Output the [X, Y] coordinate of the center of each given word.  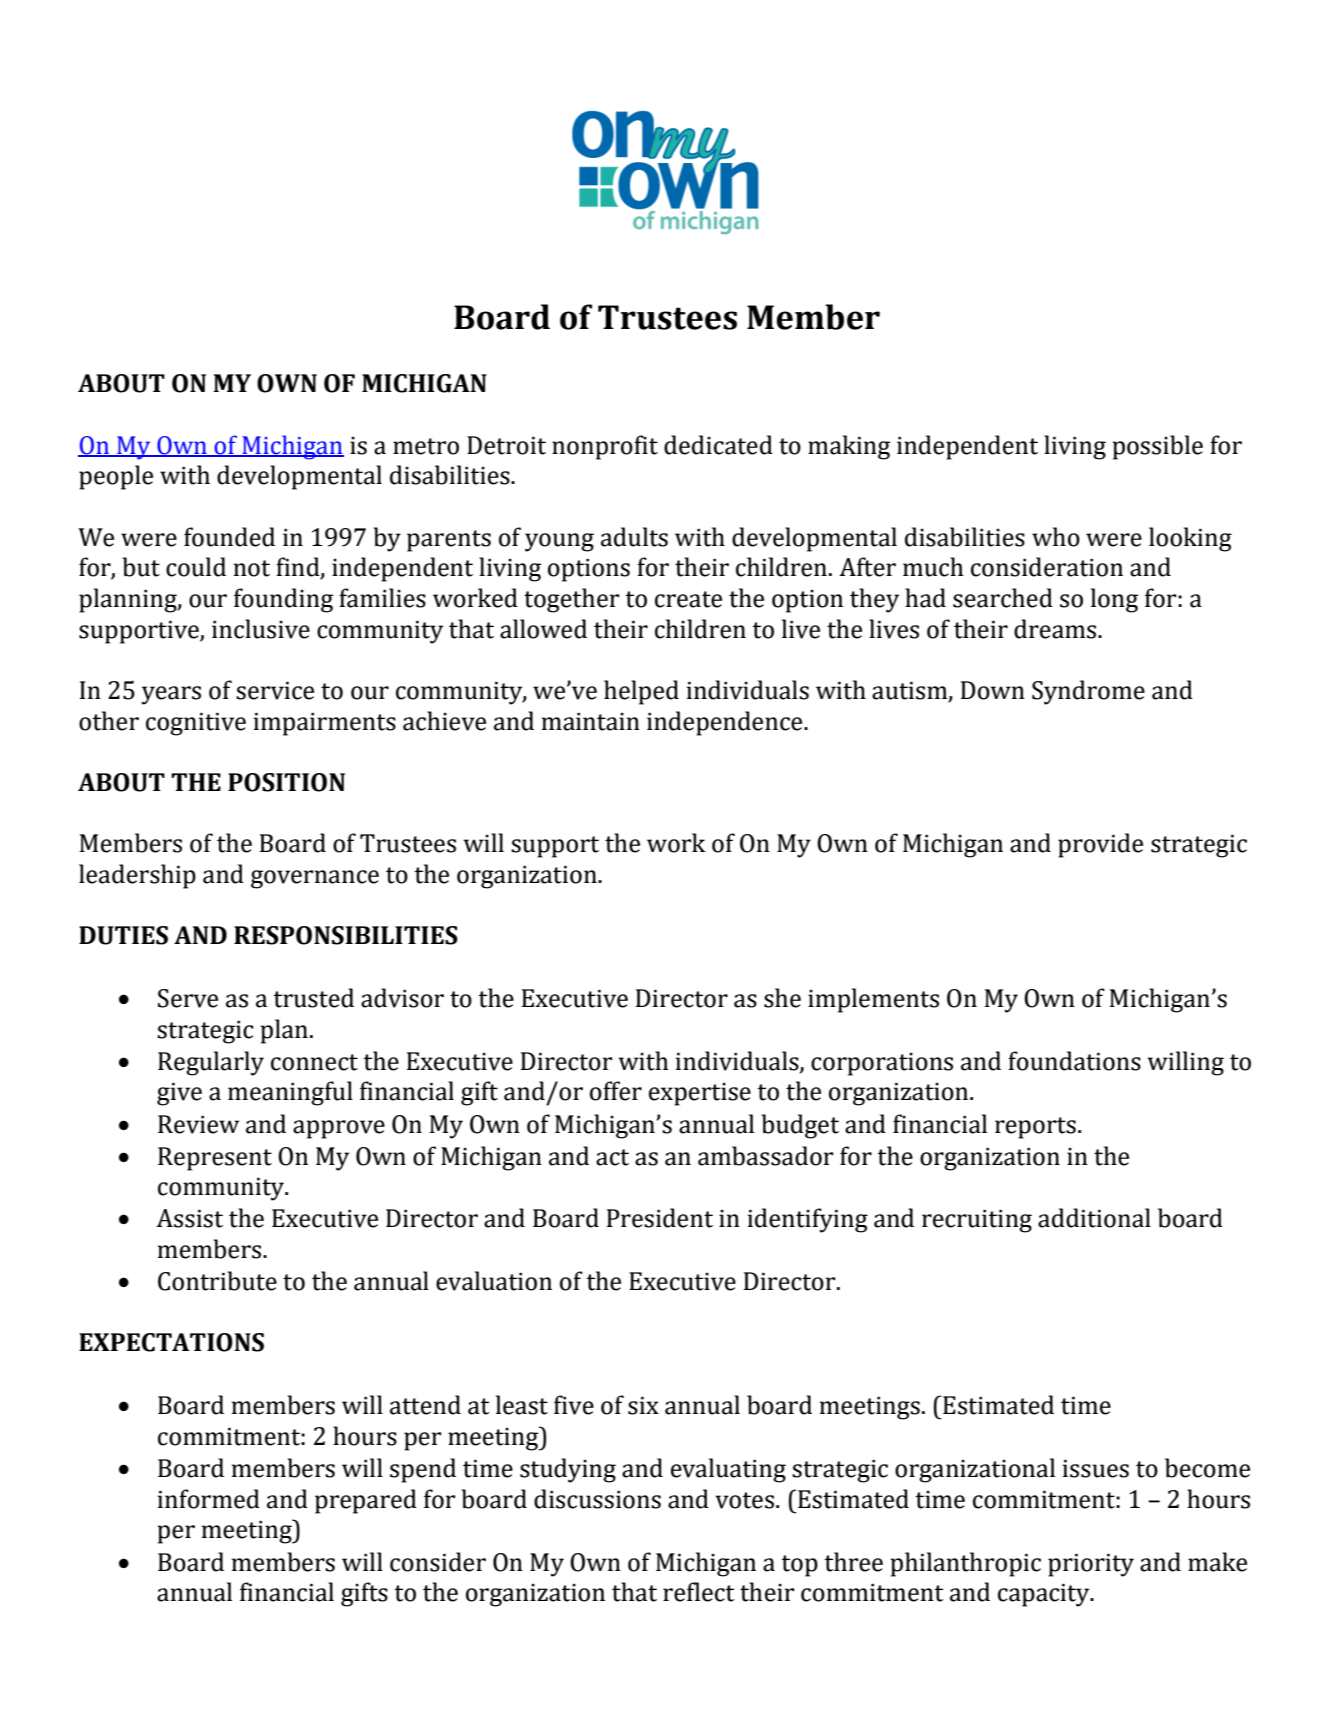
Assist [189, 1218]
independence [726, 723]
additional [1094, 1218]
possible [1157, 447]
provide [1100, 845]
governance [315, 879]
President [660, 1218]
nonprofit [605, 447]
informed [209, 1499]
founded [229, 537]
